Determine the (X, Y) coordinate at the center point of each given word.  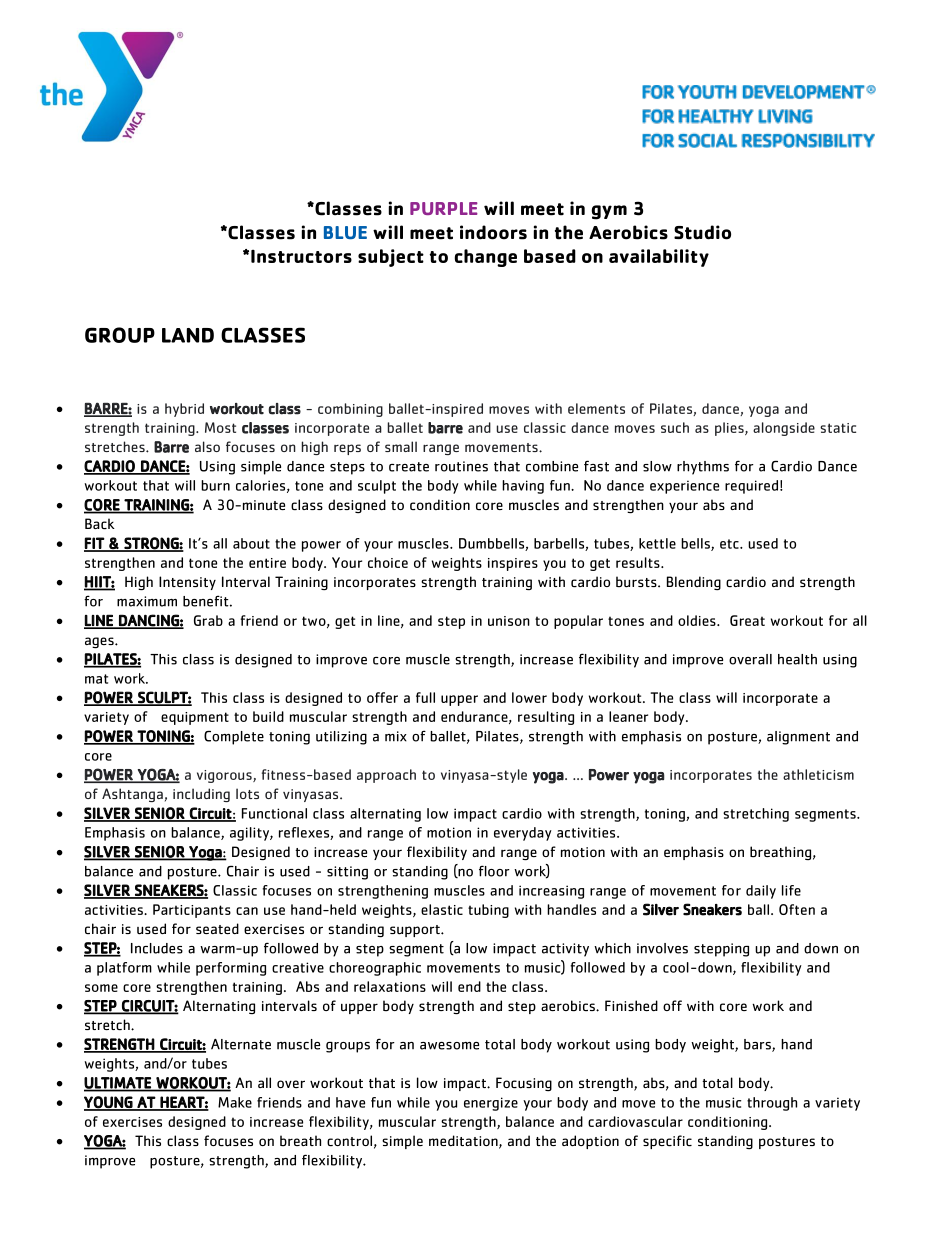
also (207, 446)
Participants (192, 911)
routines (461, 466)
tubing (488, 911)
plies (730, 429)
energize (491, 1104)
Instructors (301, 256)
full (425, 697)
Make (235, 1102)
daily (761, 892)
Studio (702, 232)
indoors (493, 232)
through (772, 1104)
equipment (195, 718)
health (797, 659)
